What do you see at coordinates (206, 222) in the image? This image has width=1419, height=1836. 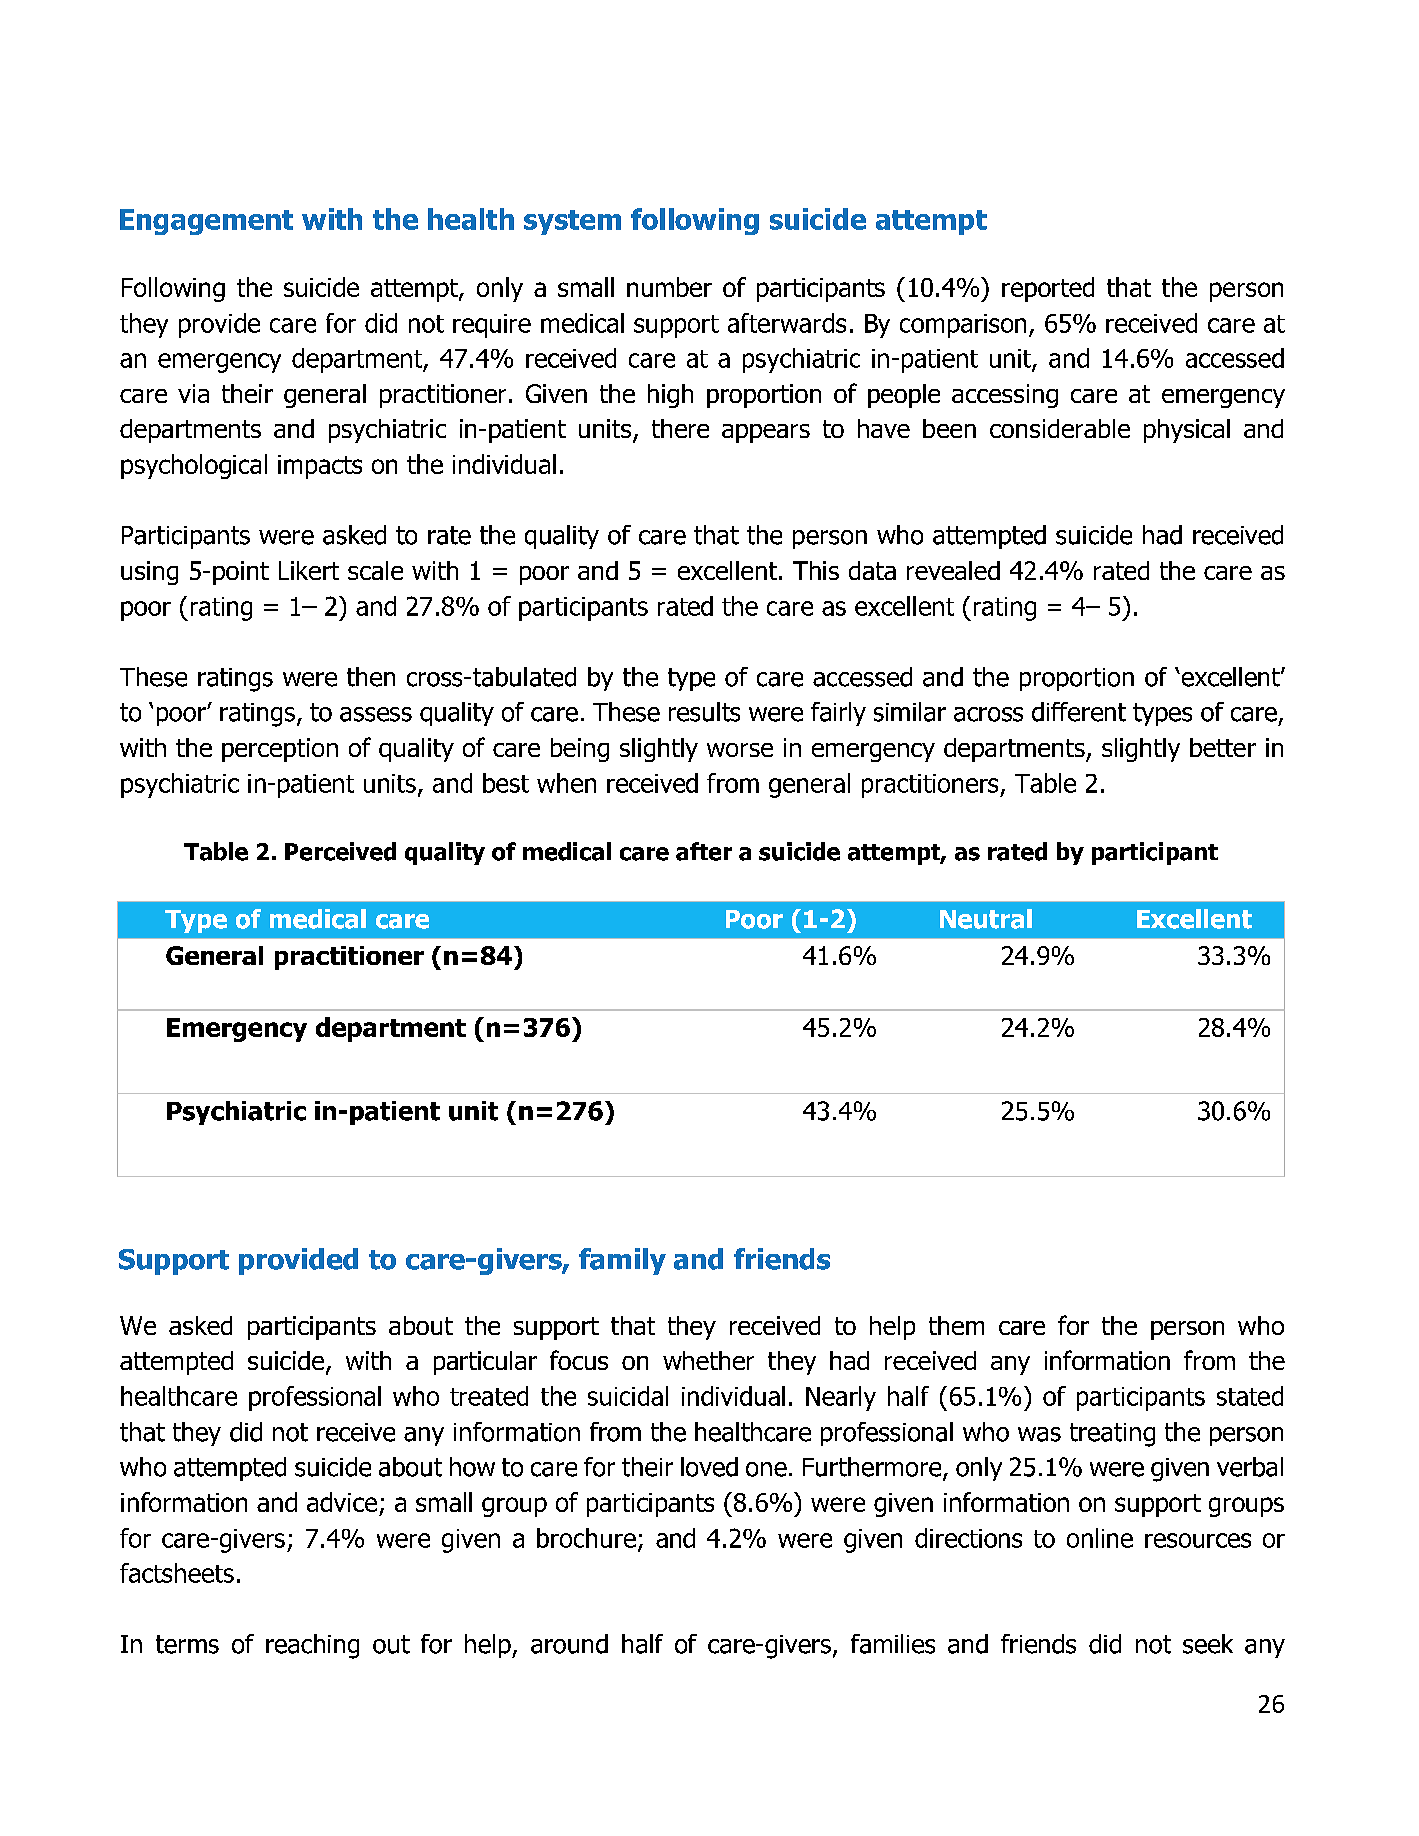 I see `Engagement` at bounding box center [206, 222].
